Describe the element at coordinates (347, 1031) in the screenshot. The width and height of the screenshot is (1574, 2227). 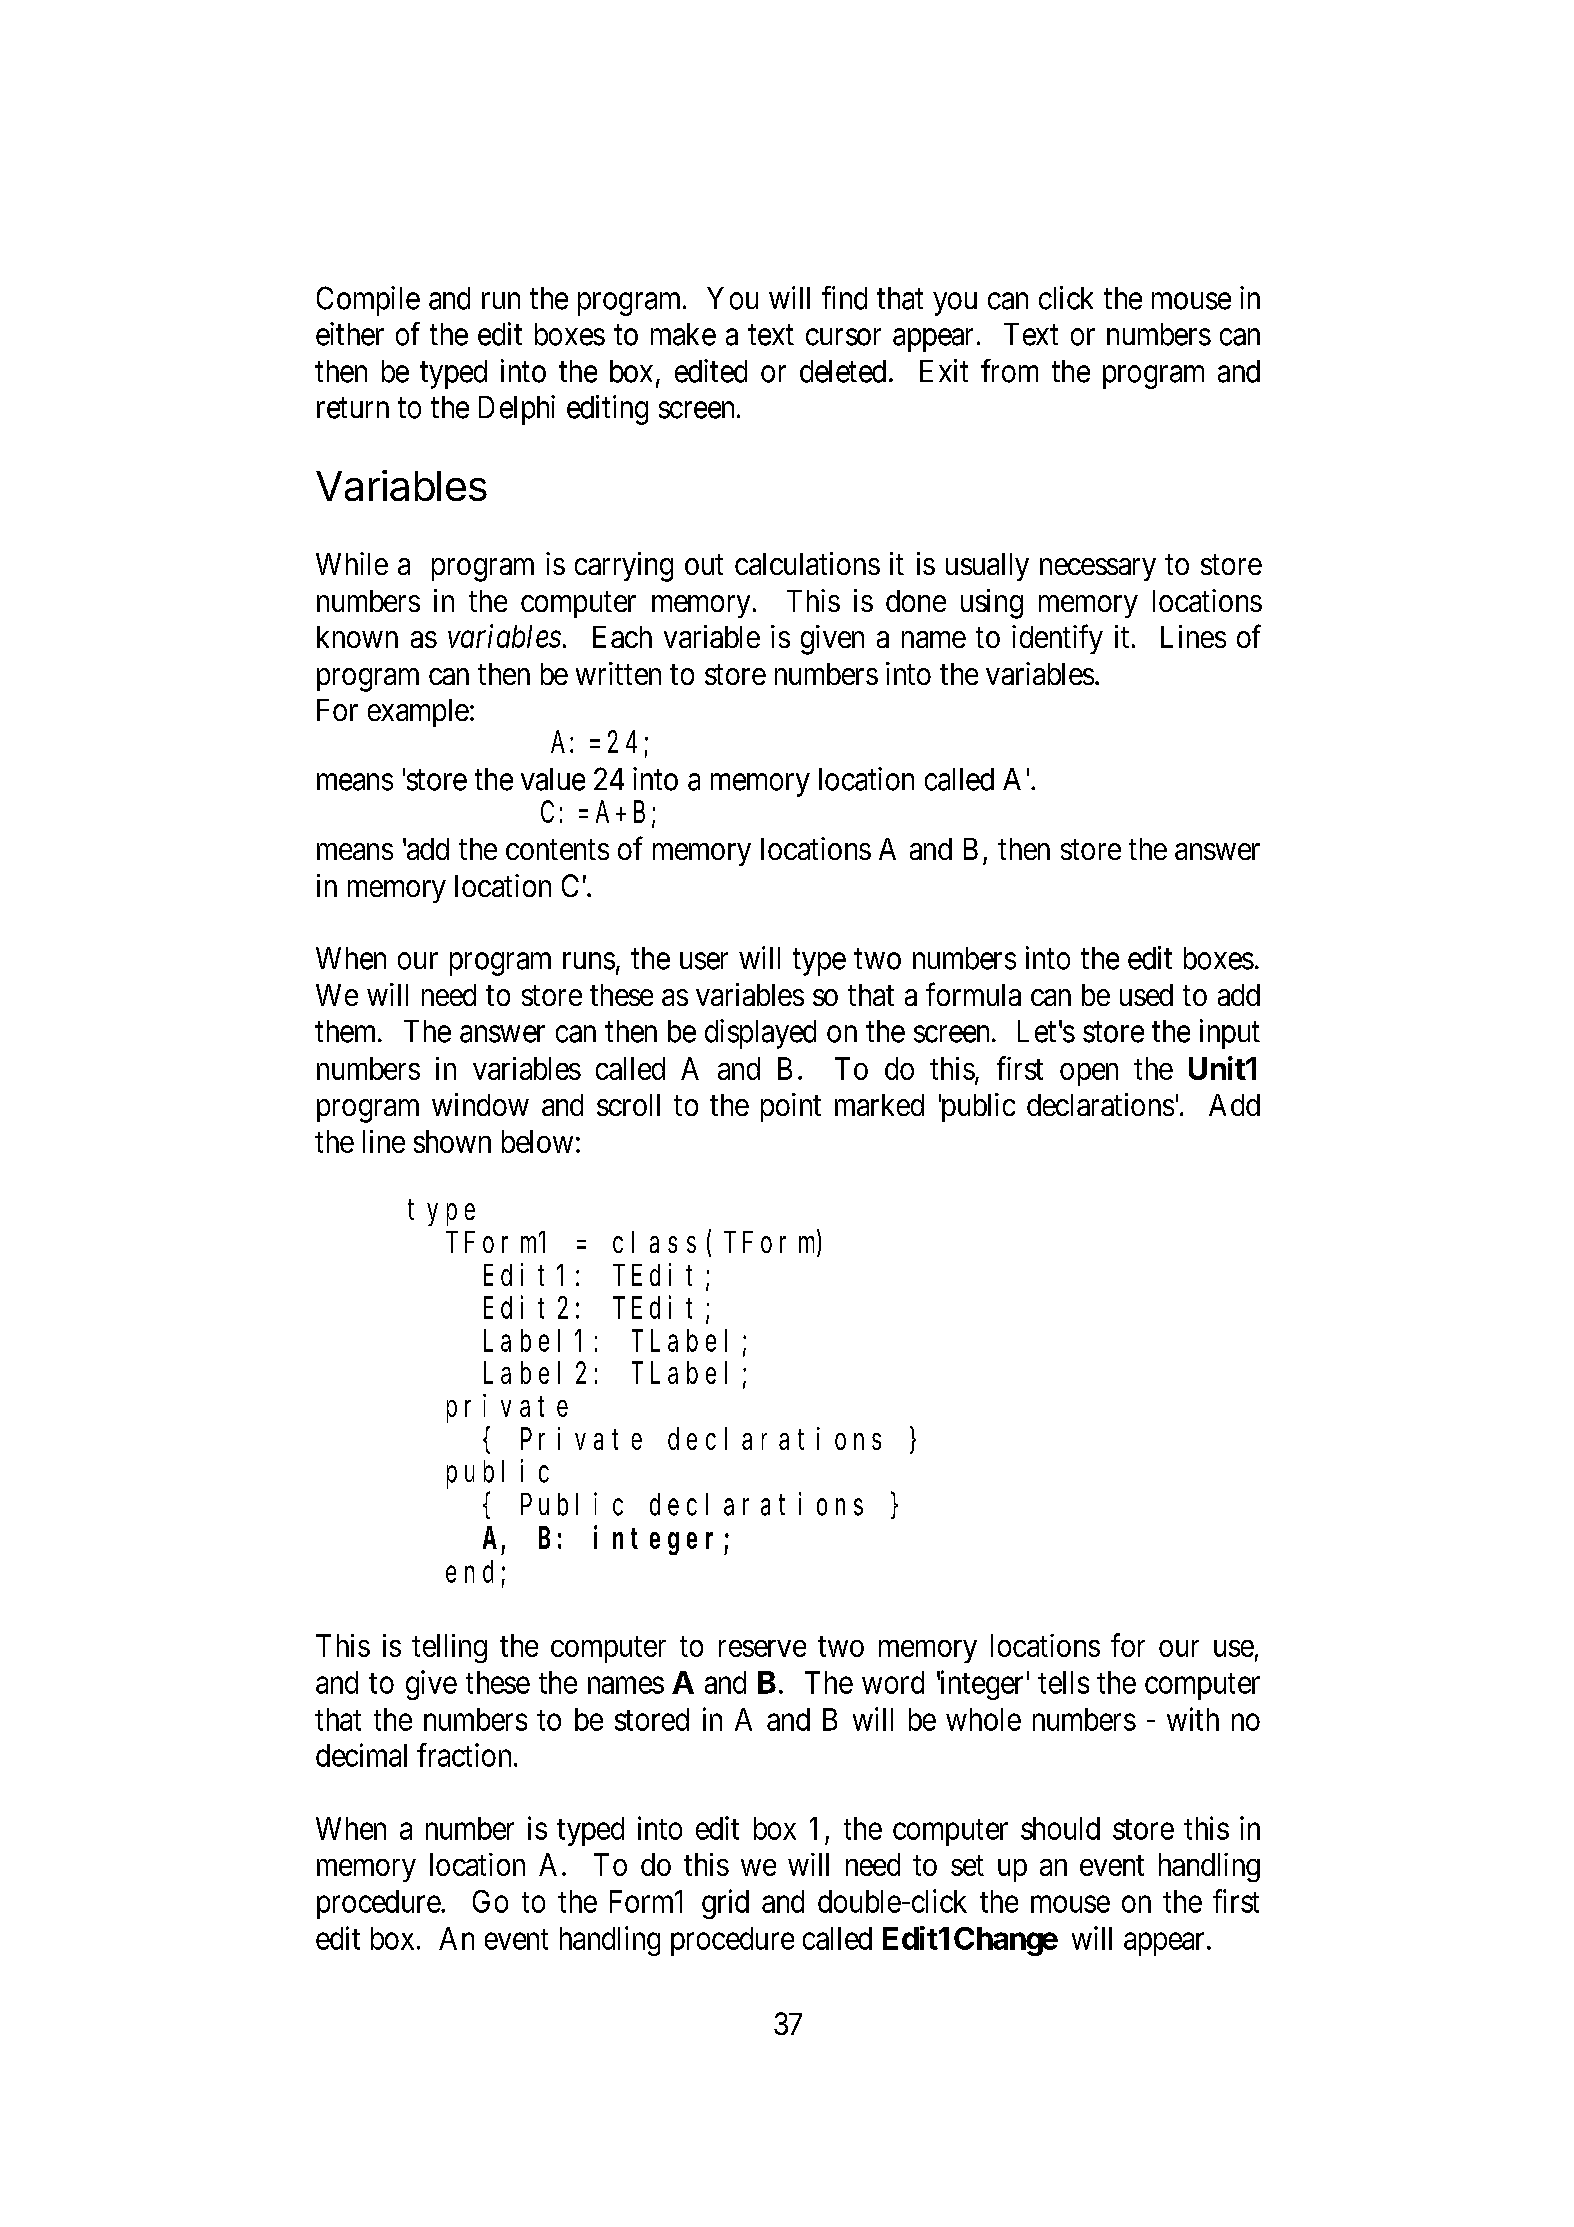
I see `them` at that location.
